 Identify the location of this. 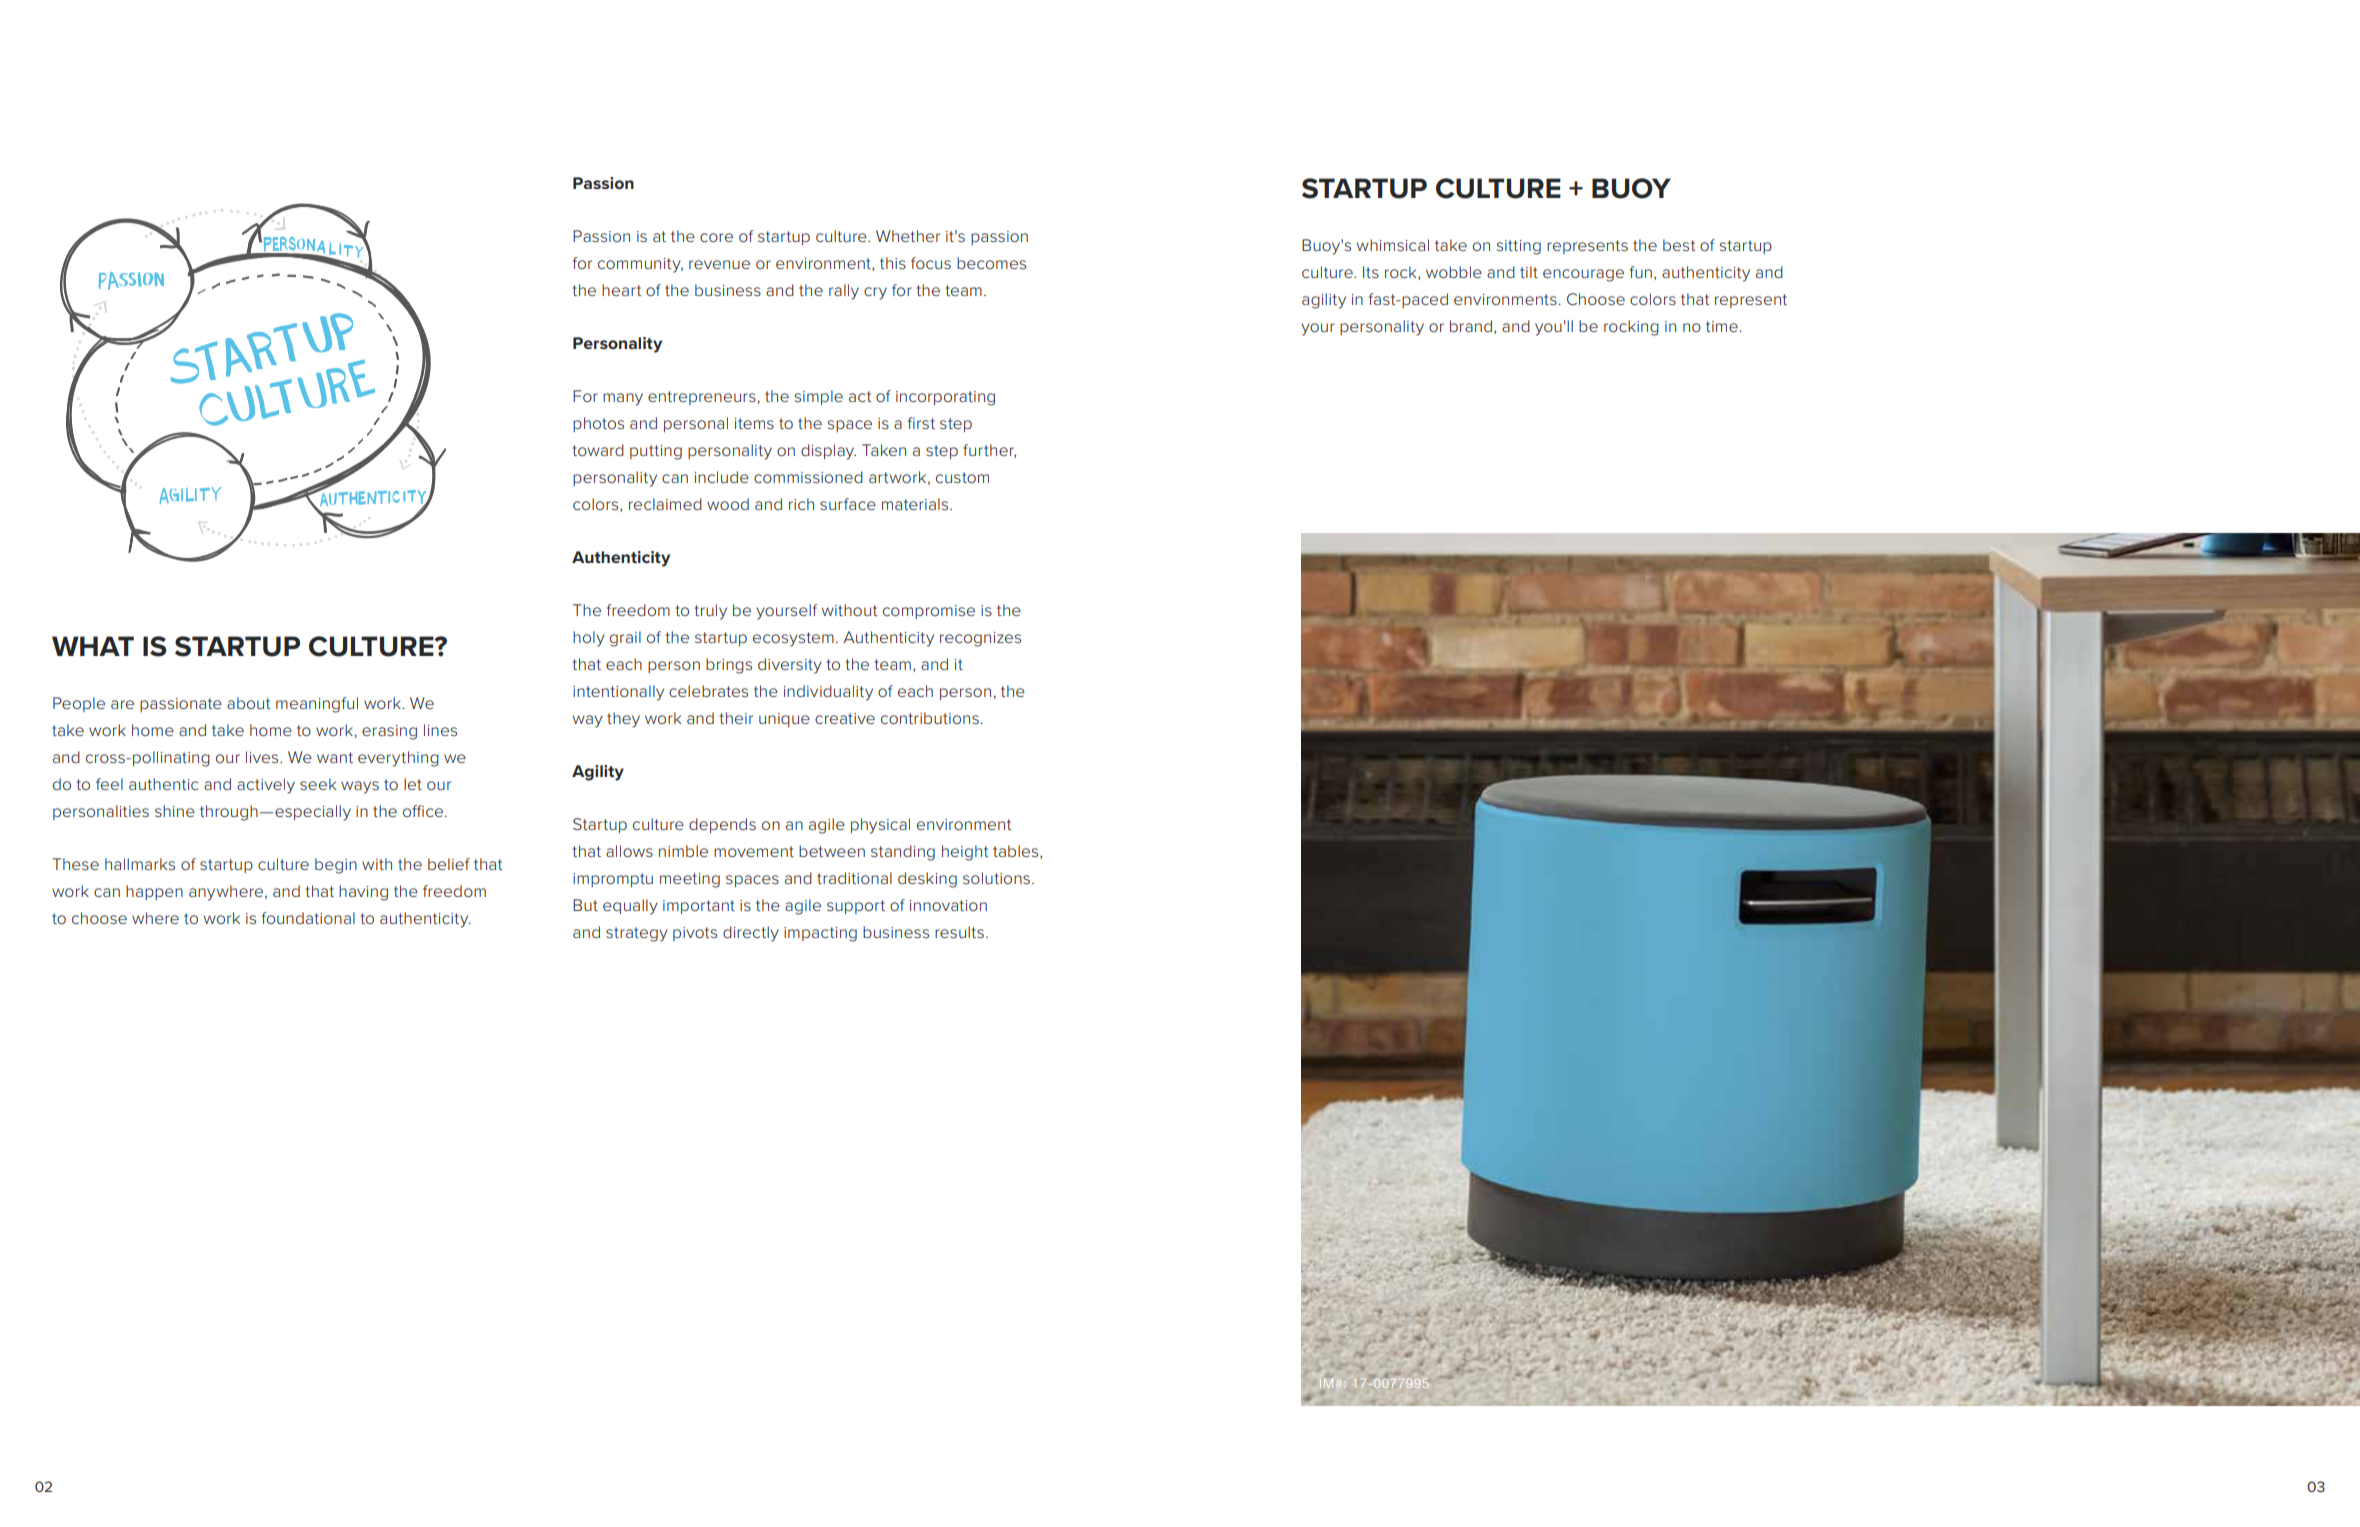
(893, 263).
